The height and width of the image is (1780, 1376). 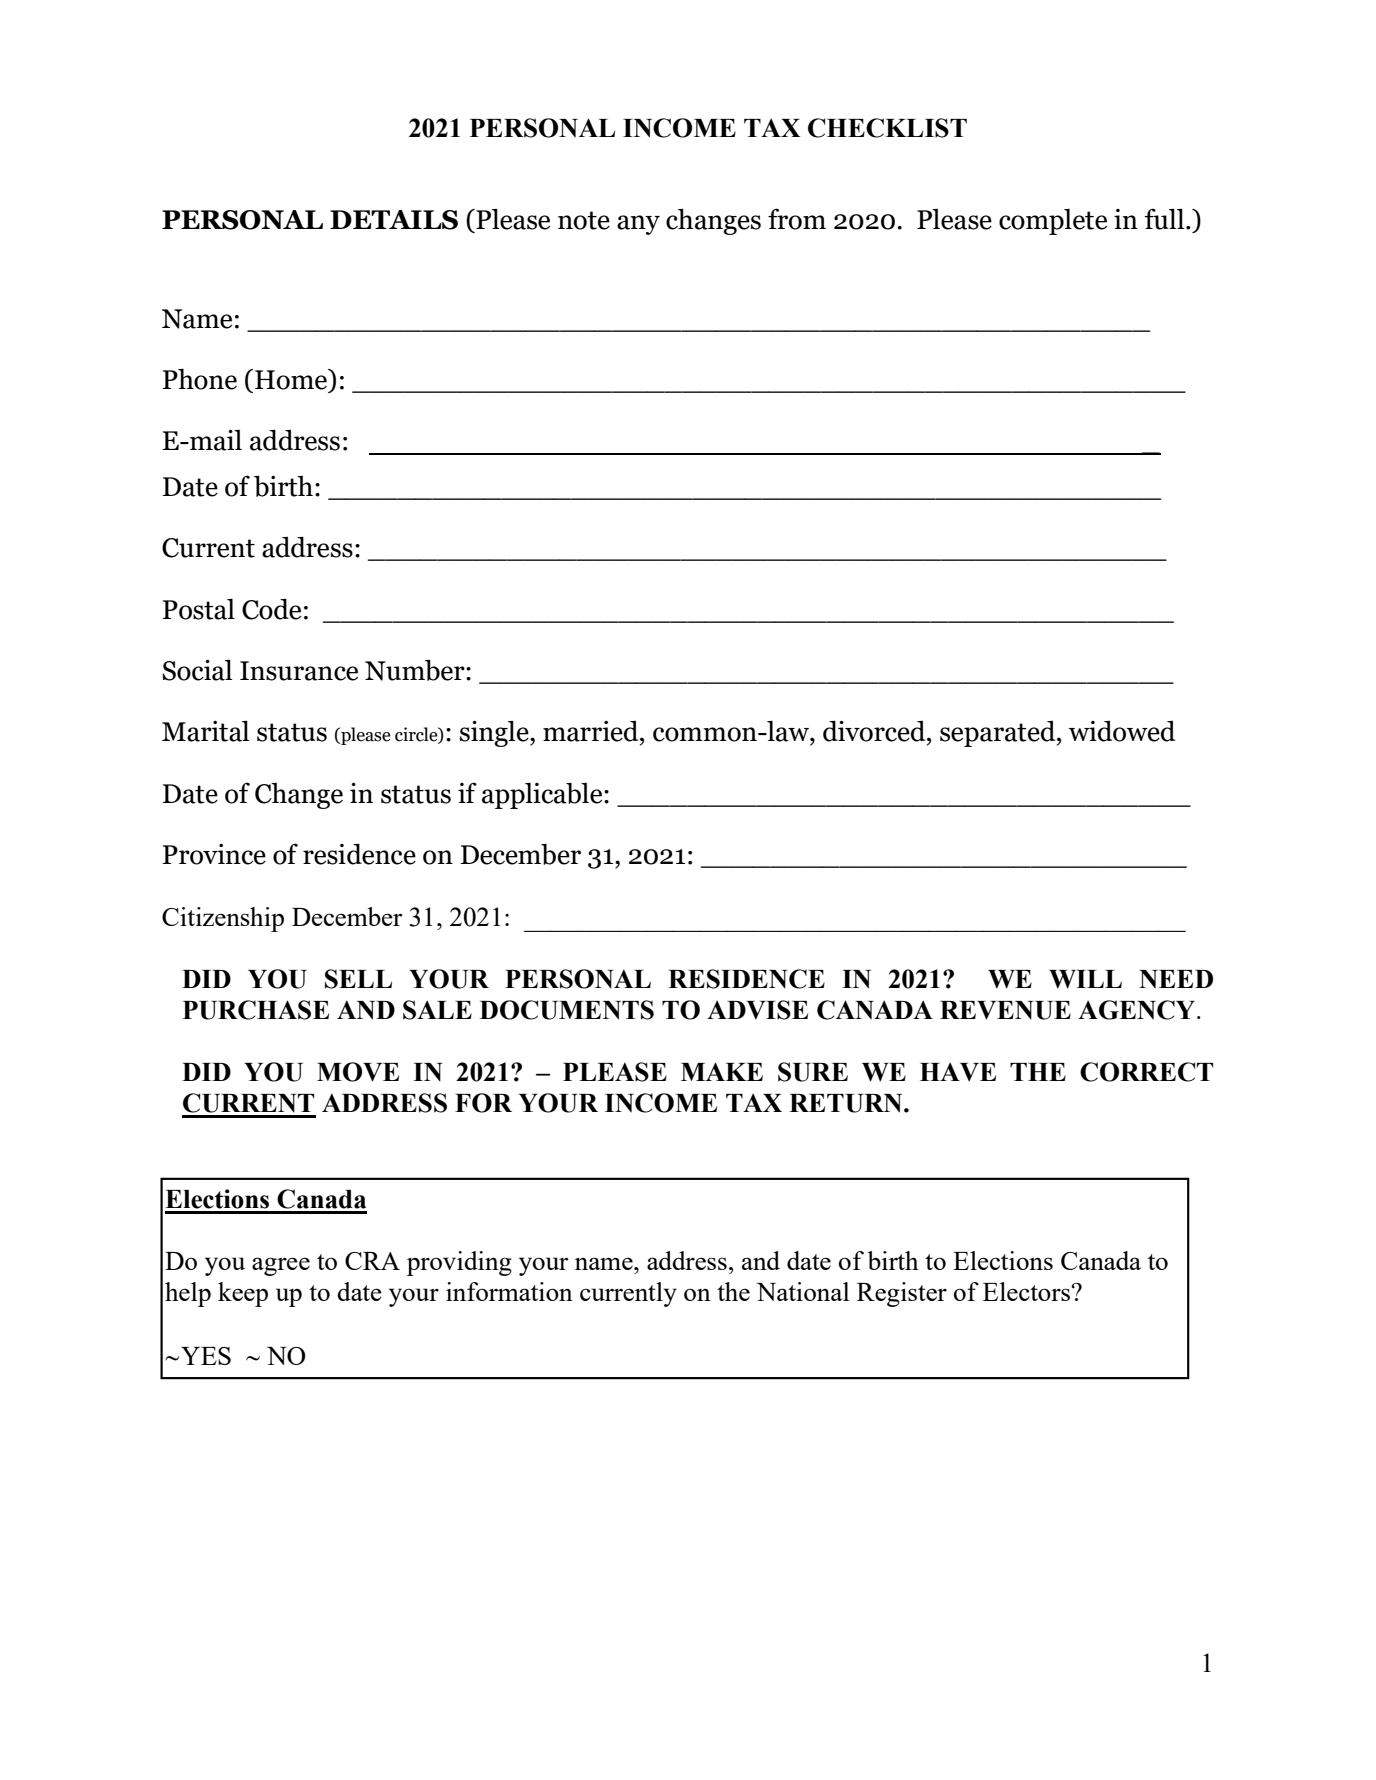 What do you see at coordinates (292, 380) in the image?
I see `Home` at bounding box center [292, 380].
